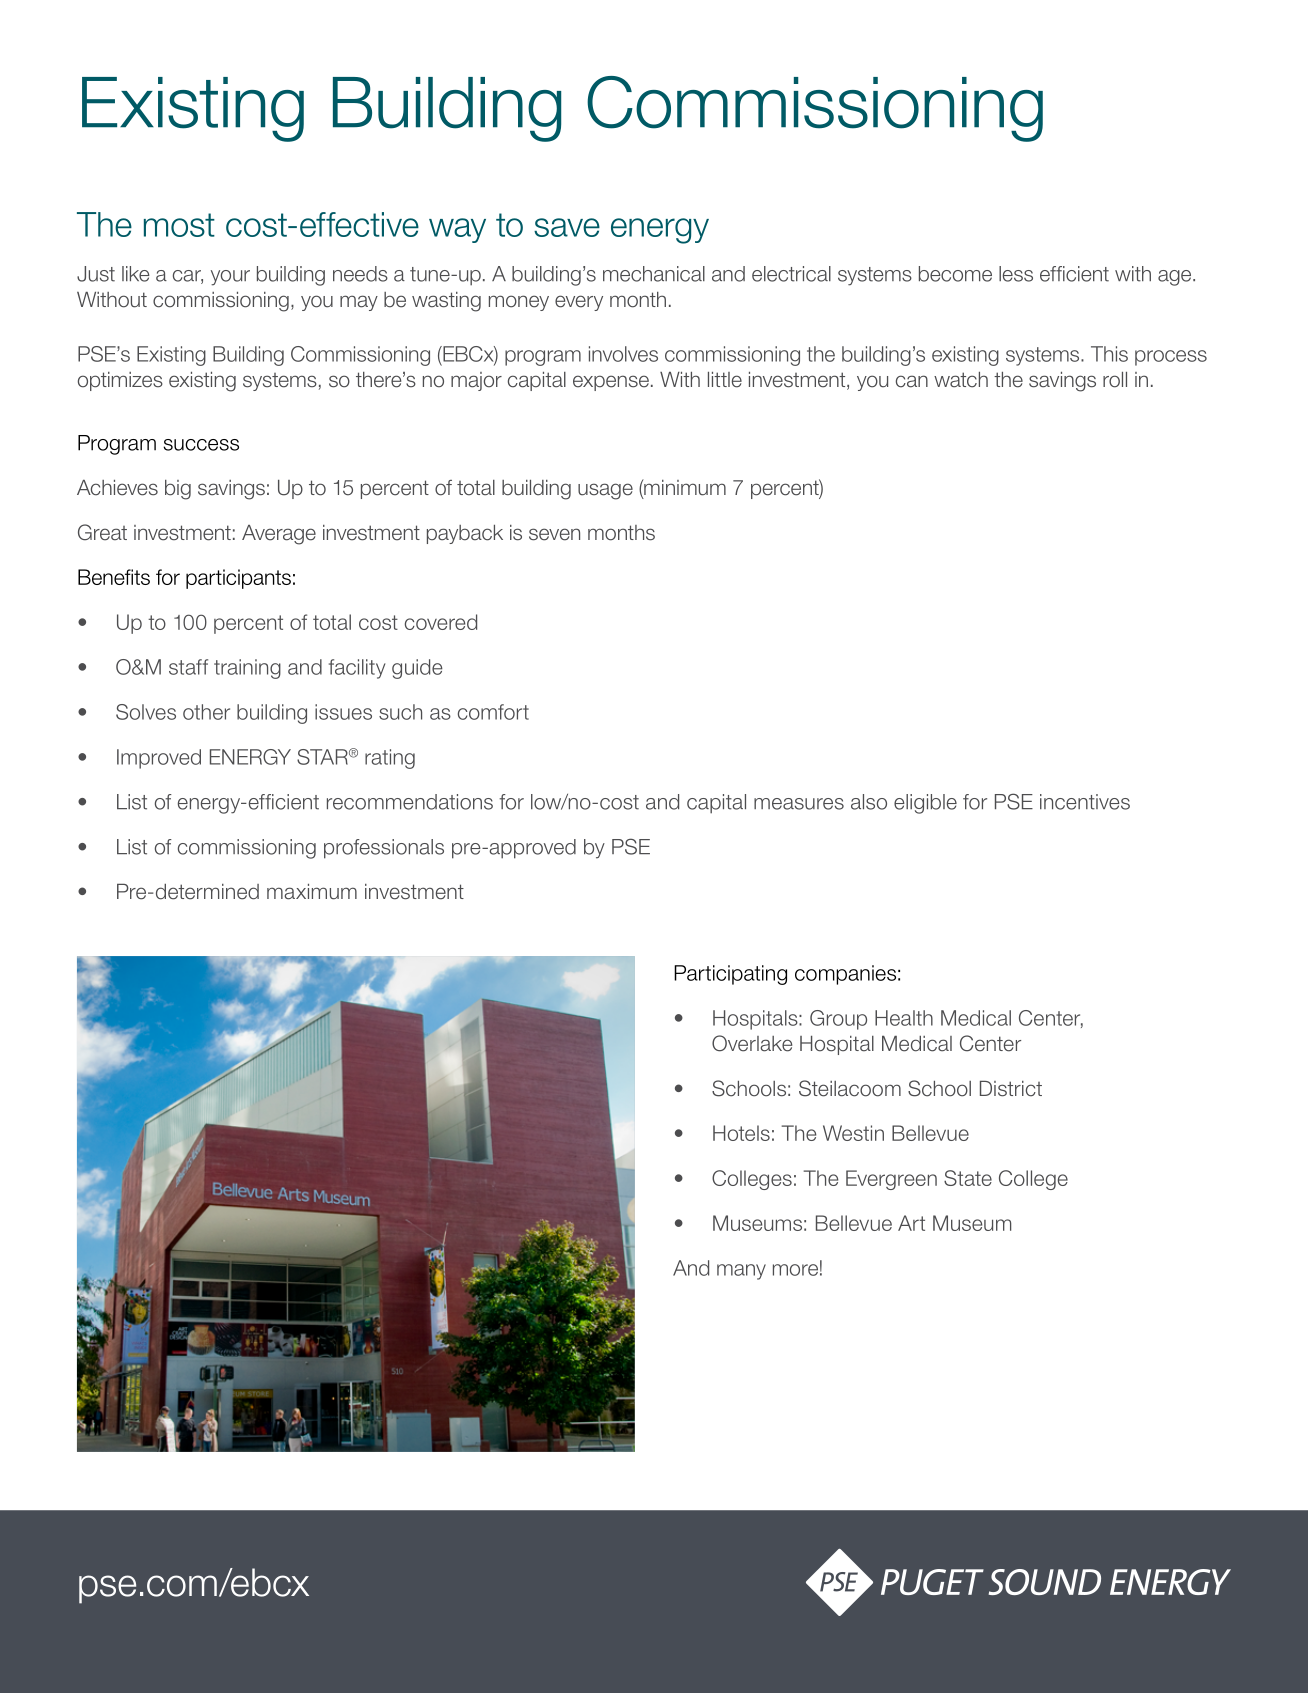 This screenshot has height=1693, width=1308. I want to click on your, so click(230, 278).
